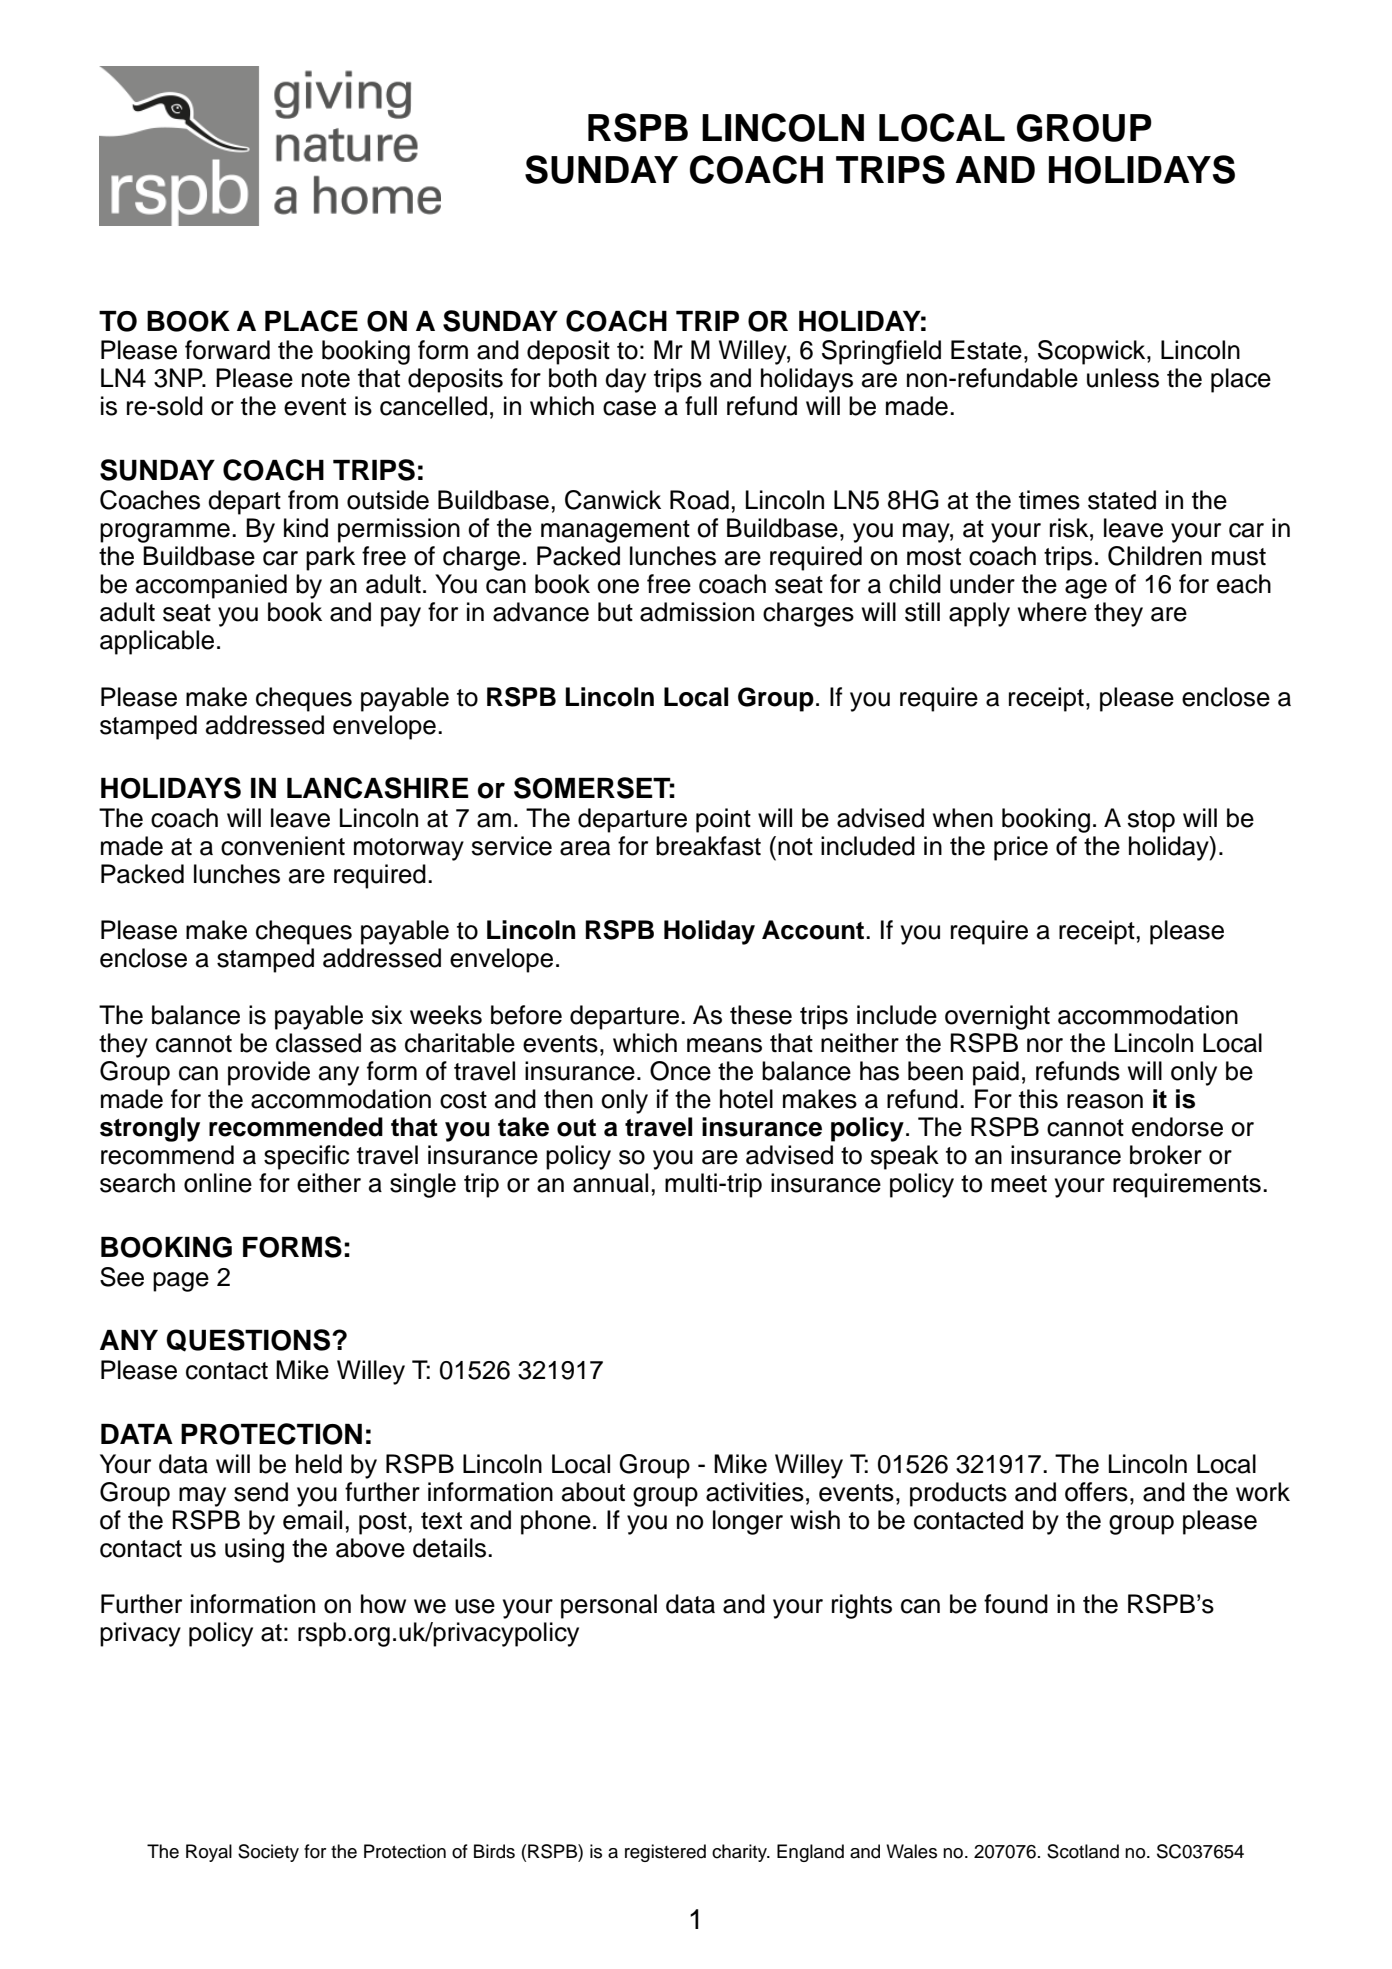 This image has height=1969, width=1392. I want to click on Once, so click(680, 1071).
